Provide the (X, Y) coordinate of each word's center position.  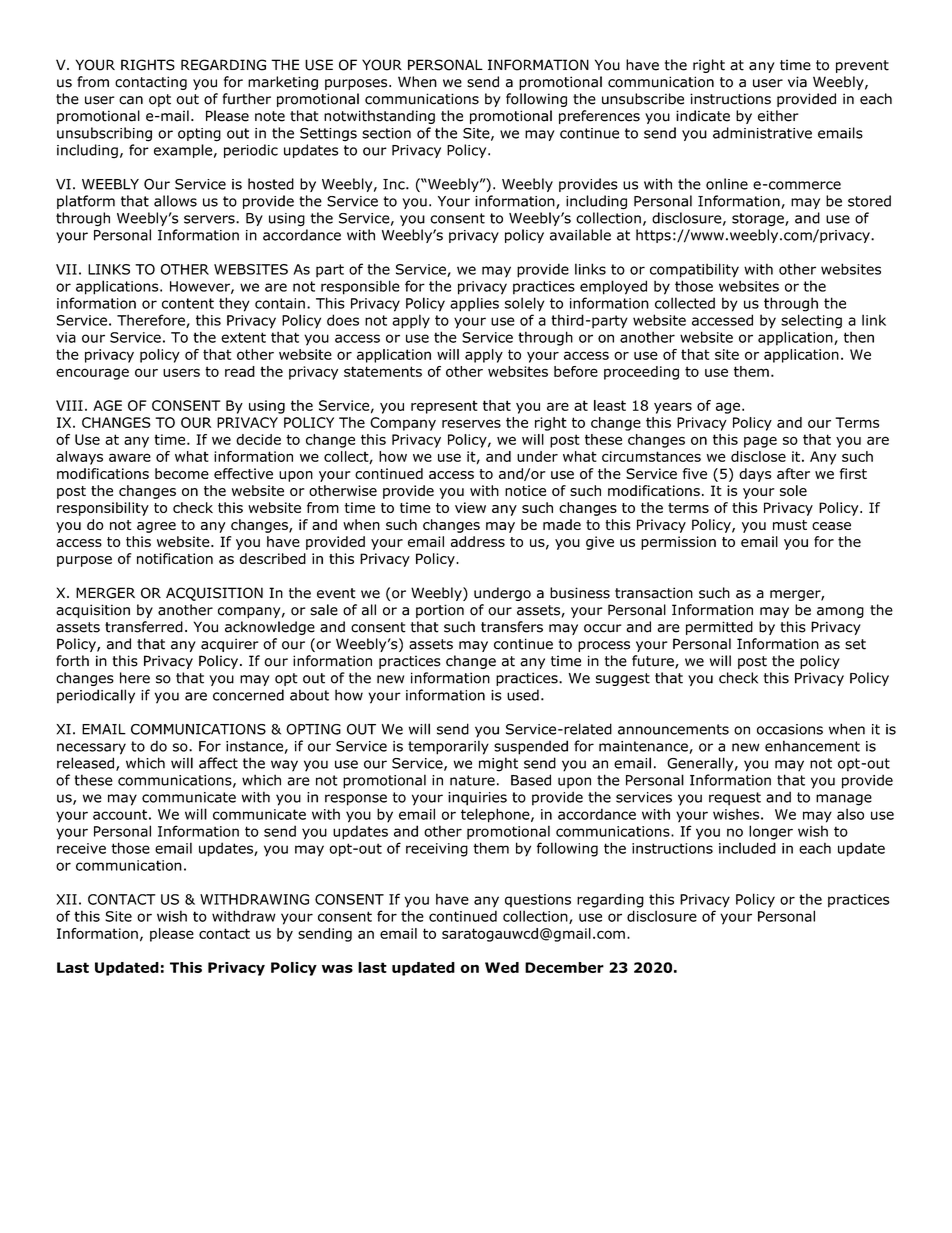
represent (444, 407)
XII (66, 899)
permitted (719, 628)
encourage (92, 374)
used (523, 695)
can (131, 100)
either (778, 116)
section (386, 133)
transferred (144, 627)
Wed (502, 967)
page (760, 442)
